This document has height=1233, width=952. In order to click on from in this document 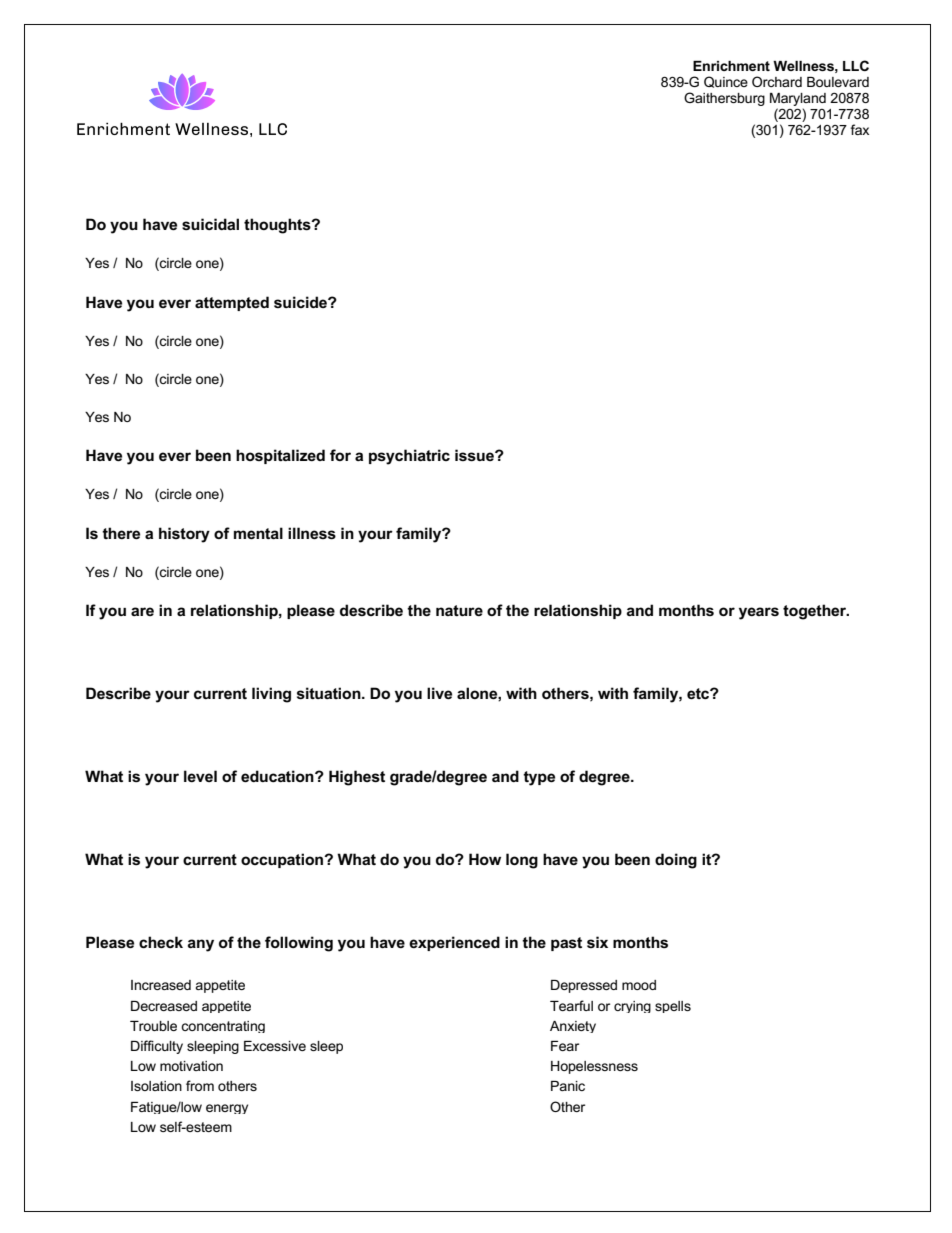, I will do `click(200, 1085)`.
